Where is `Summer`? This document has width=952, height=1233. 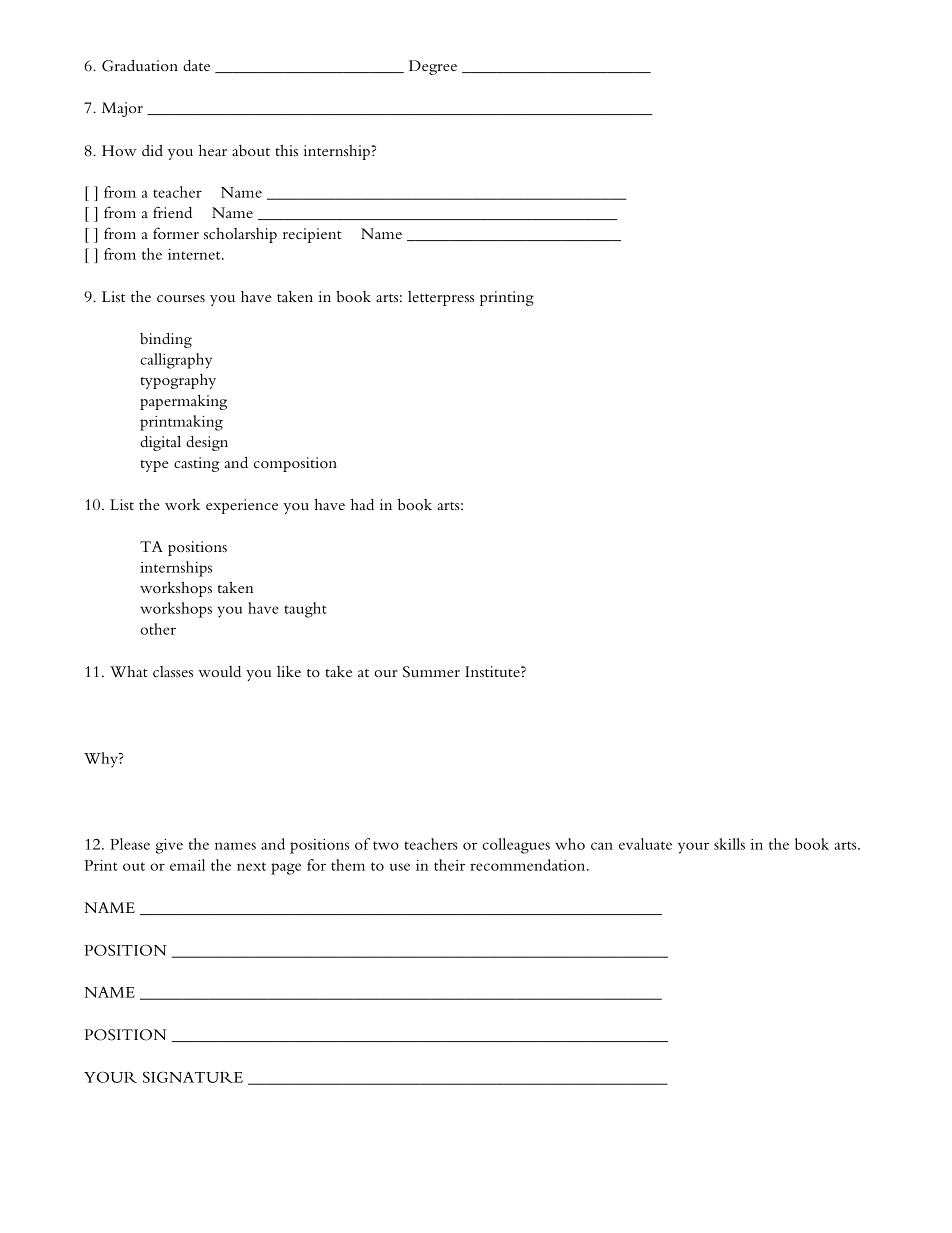
Summer is located at coordinates (431, 672).
